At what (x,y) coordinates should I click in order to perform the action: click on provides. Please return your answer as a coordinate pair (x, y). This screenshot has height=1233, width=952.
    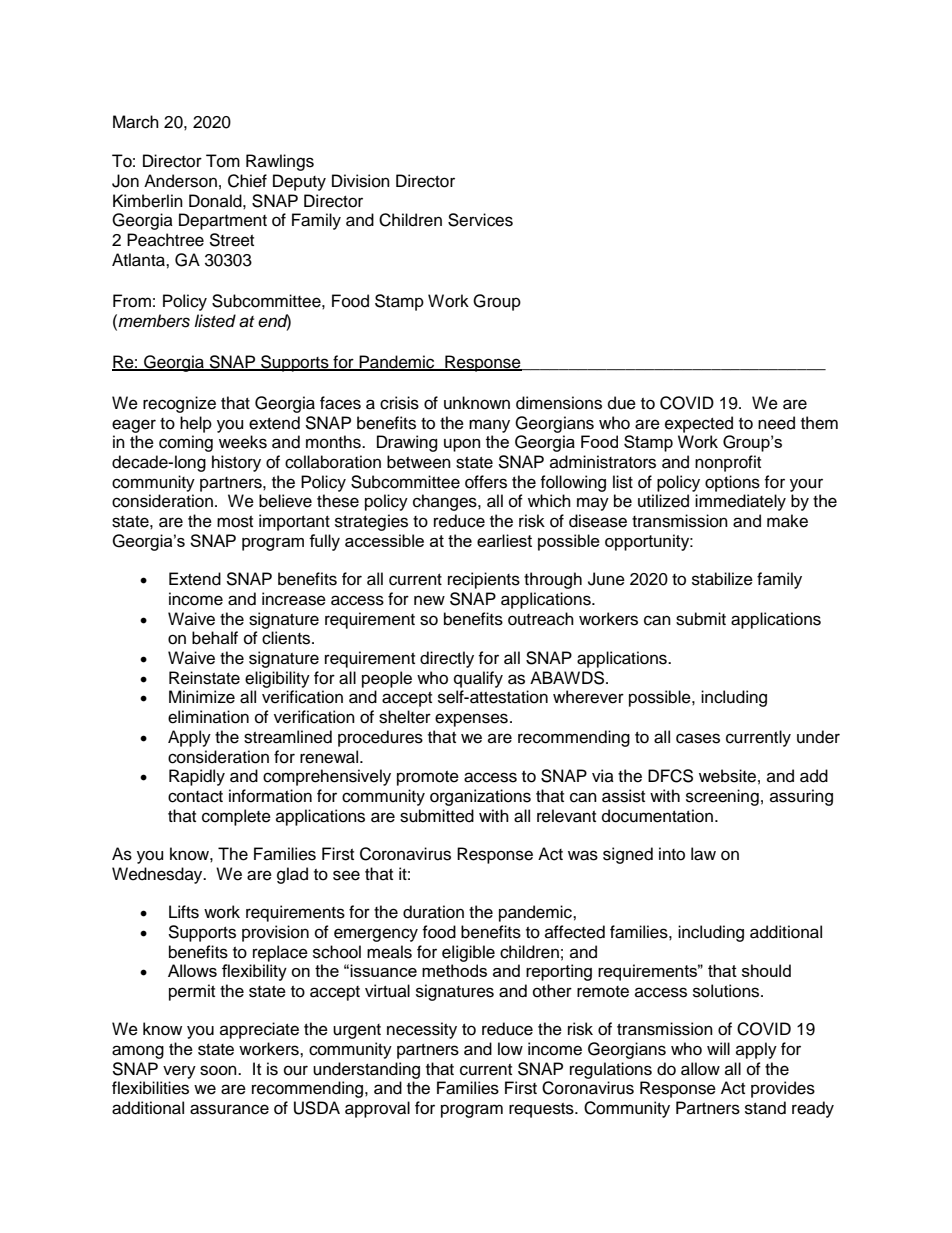
    Looking at the image, I should click on (783, 1089).
